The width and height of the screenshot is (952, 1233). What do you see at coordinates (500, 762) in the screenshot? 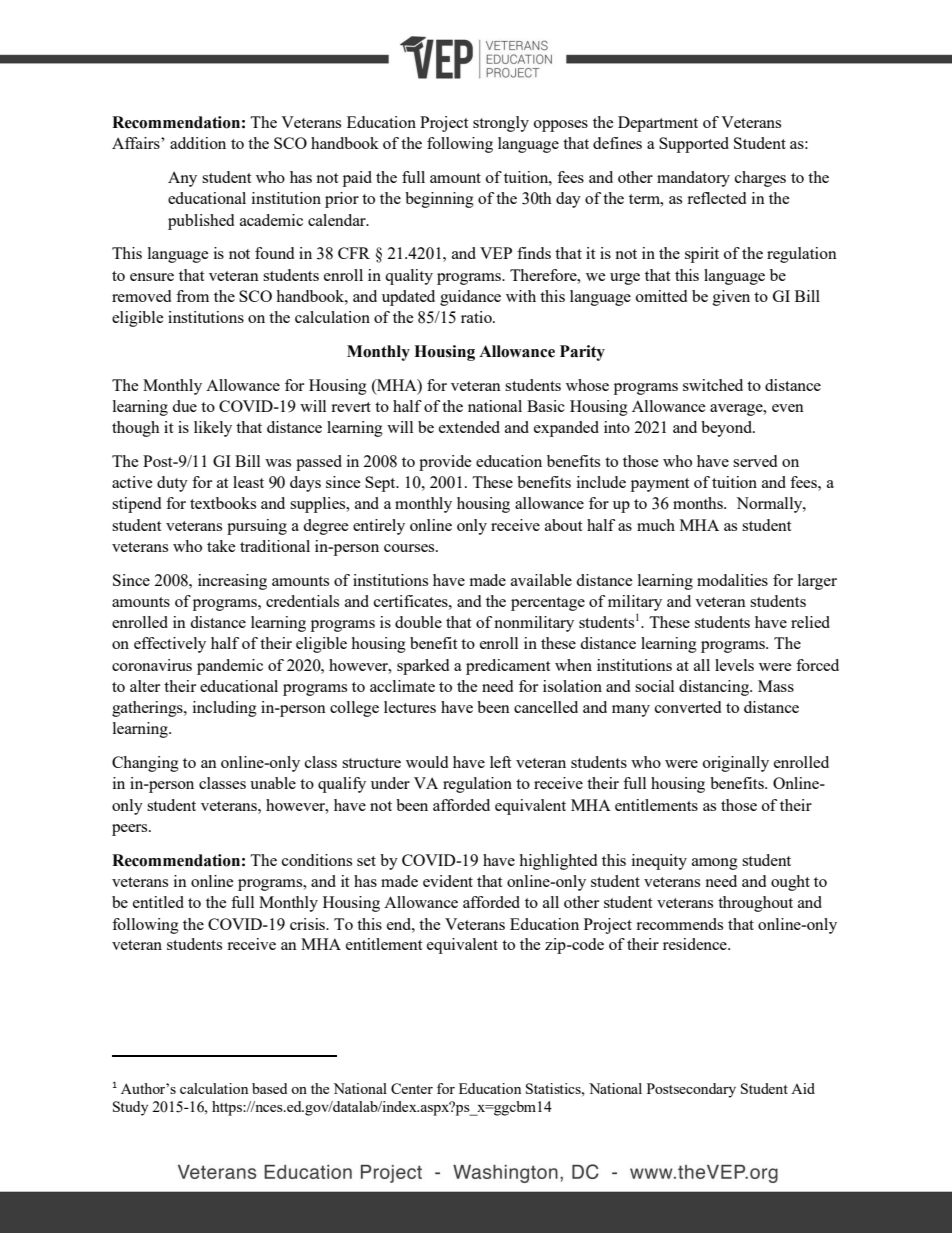
I see `left` at bounding box center [500, 762].
